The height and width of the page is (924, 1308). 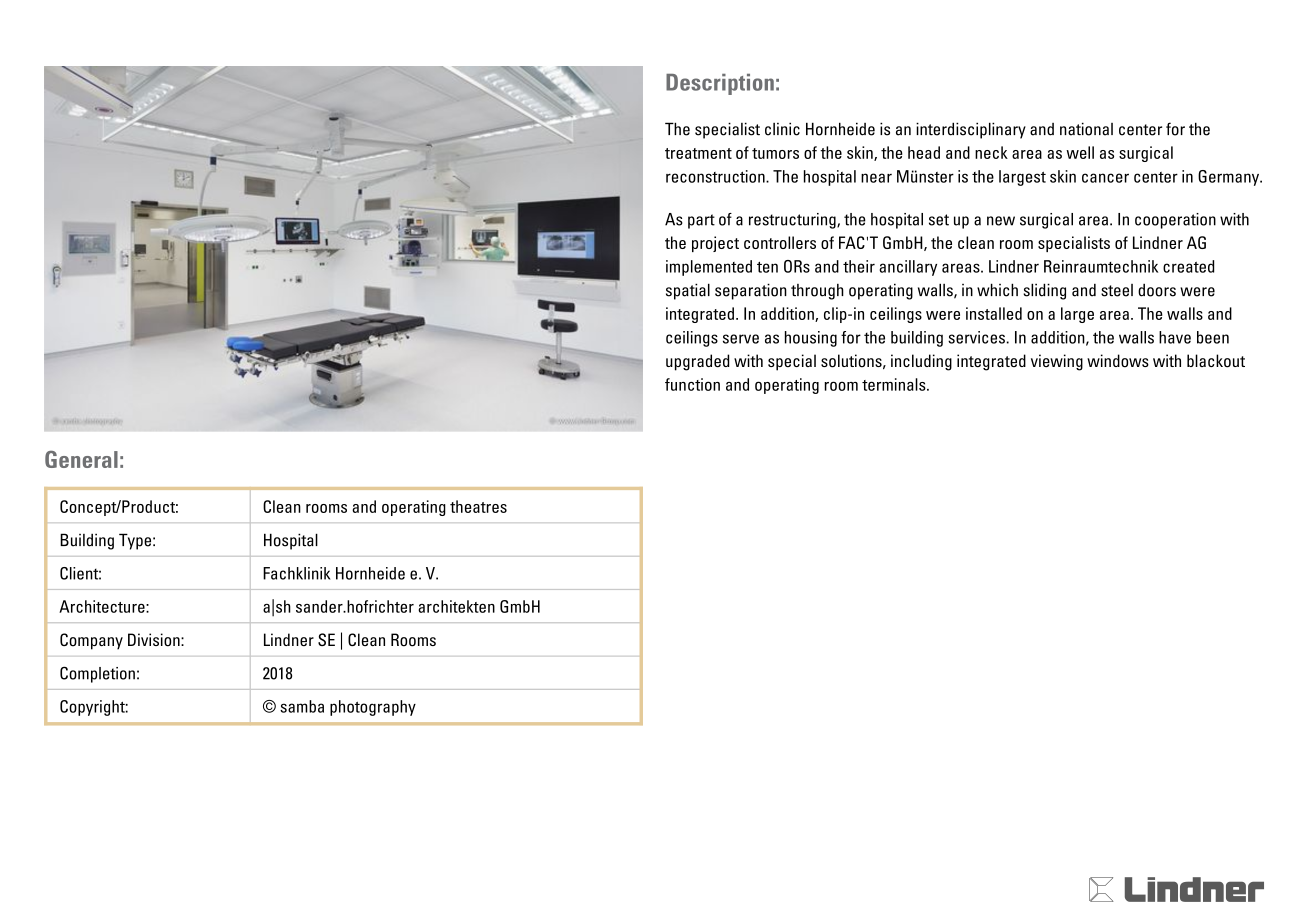 What do you see at coordinates (1086, 129) in the page?
I see `national` at bounding box center [1086, 129].
